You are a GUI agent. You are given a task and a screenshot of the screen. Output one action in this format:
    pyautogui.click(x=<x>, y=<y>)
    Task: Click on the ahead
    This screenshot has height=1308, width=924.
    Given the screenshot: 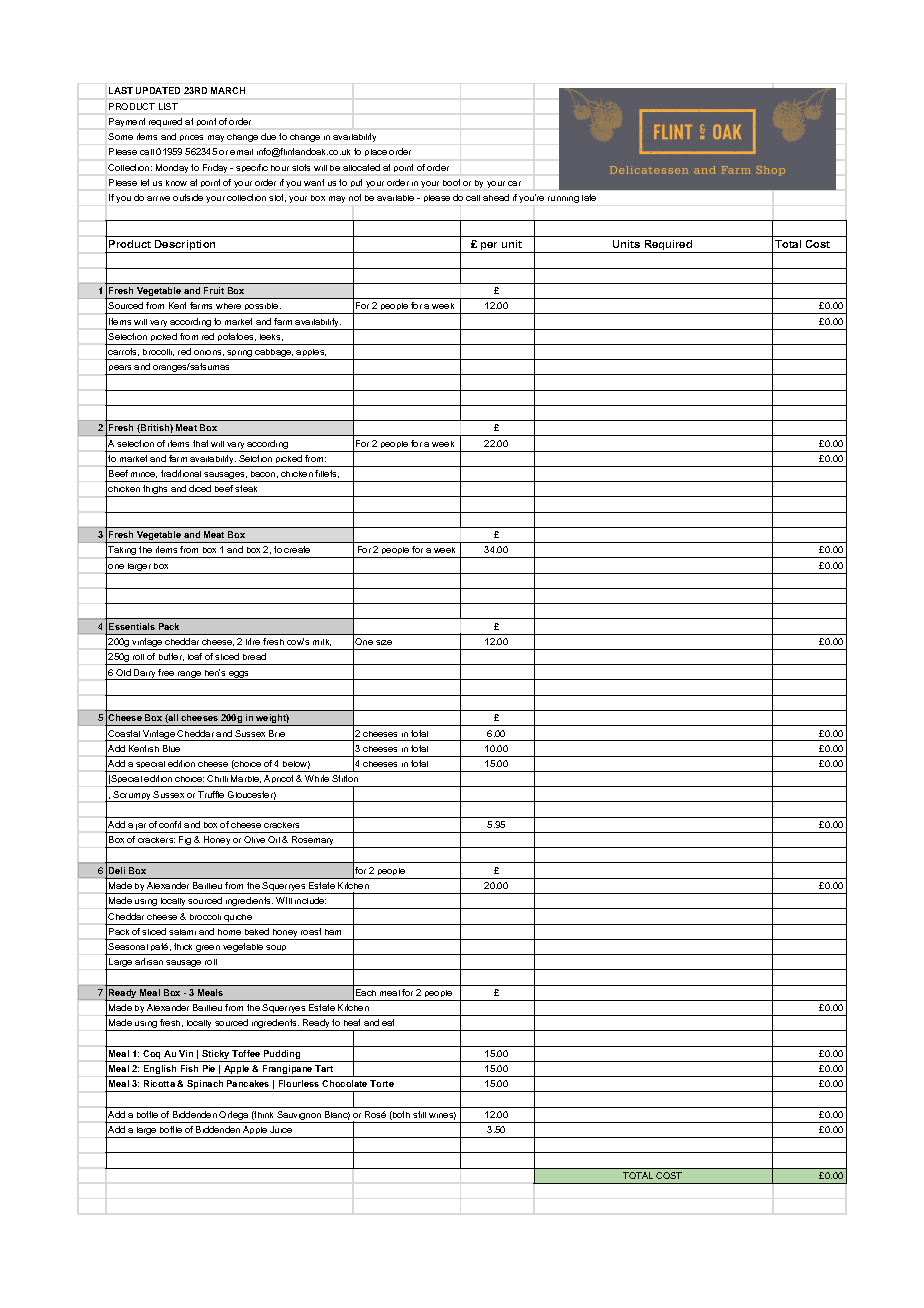 What is the action you would take?
    pyautogui.click(x=496, y=197)
